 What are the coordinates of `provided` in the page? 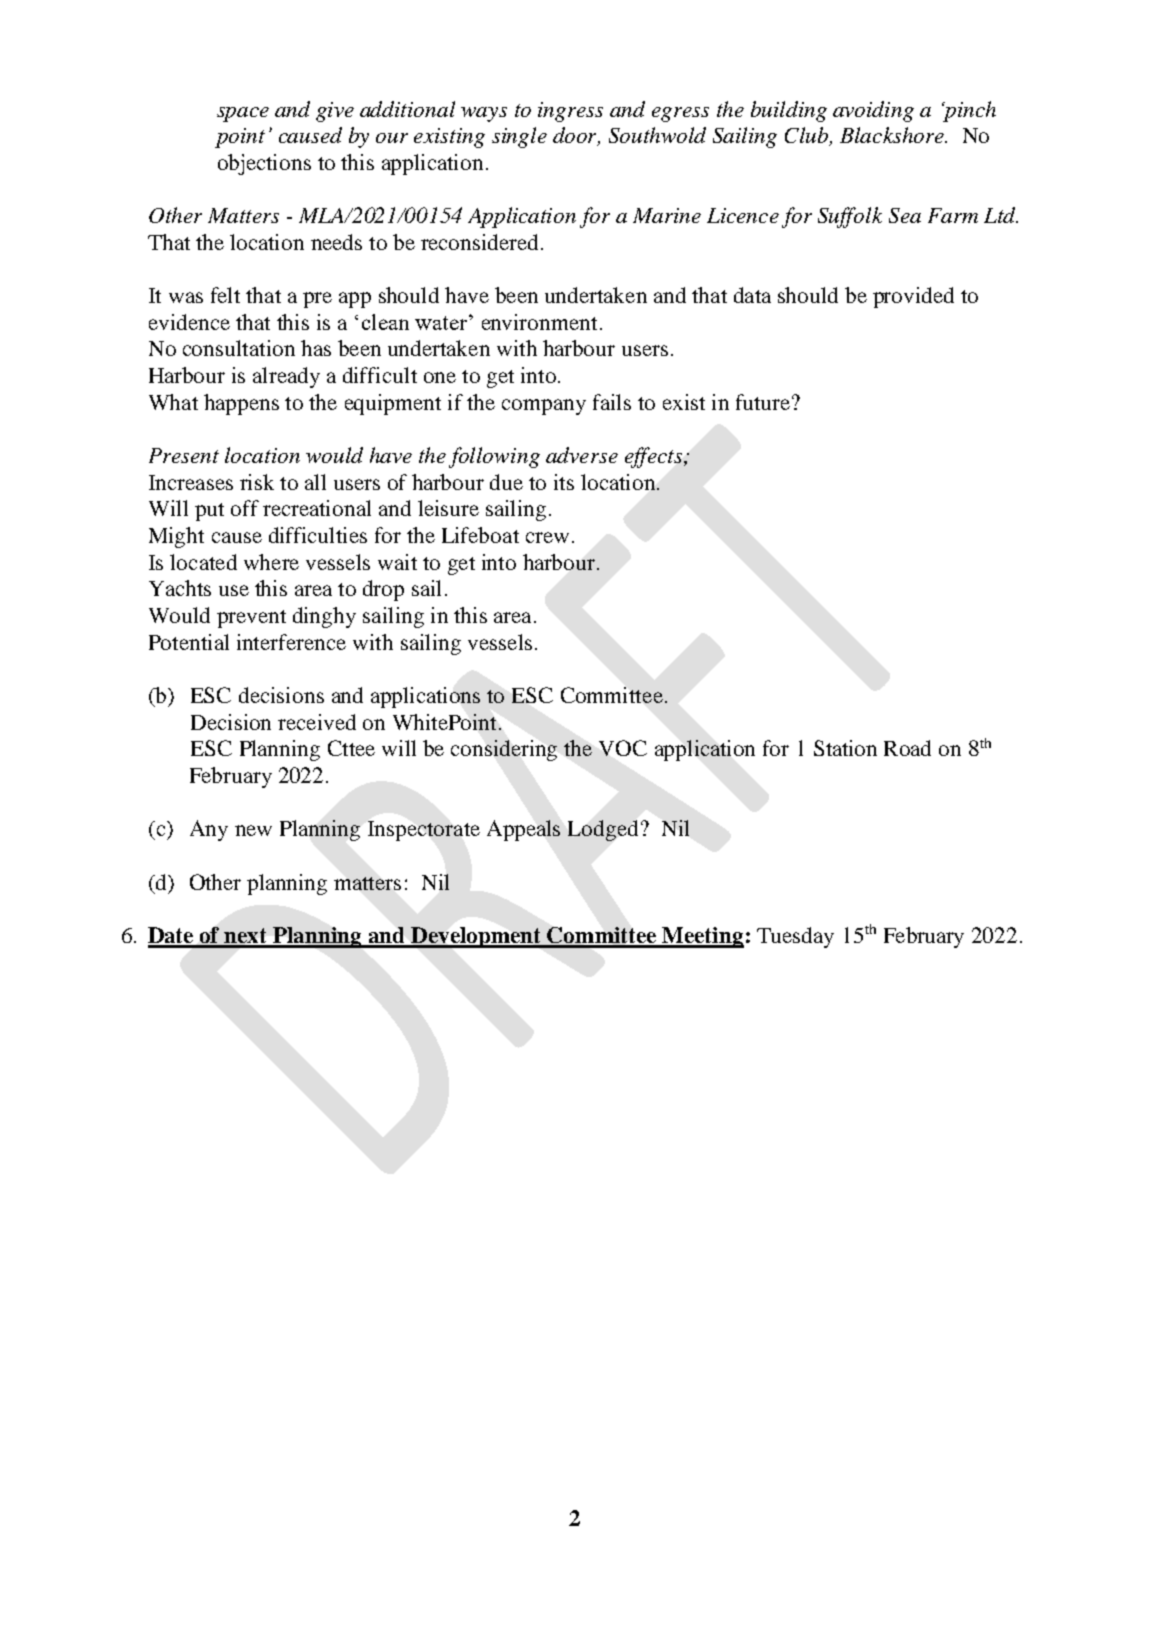 It's located at (913, 297).
